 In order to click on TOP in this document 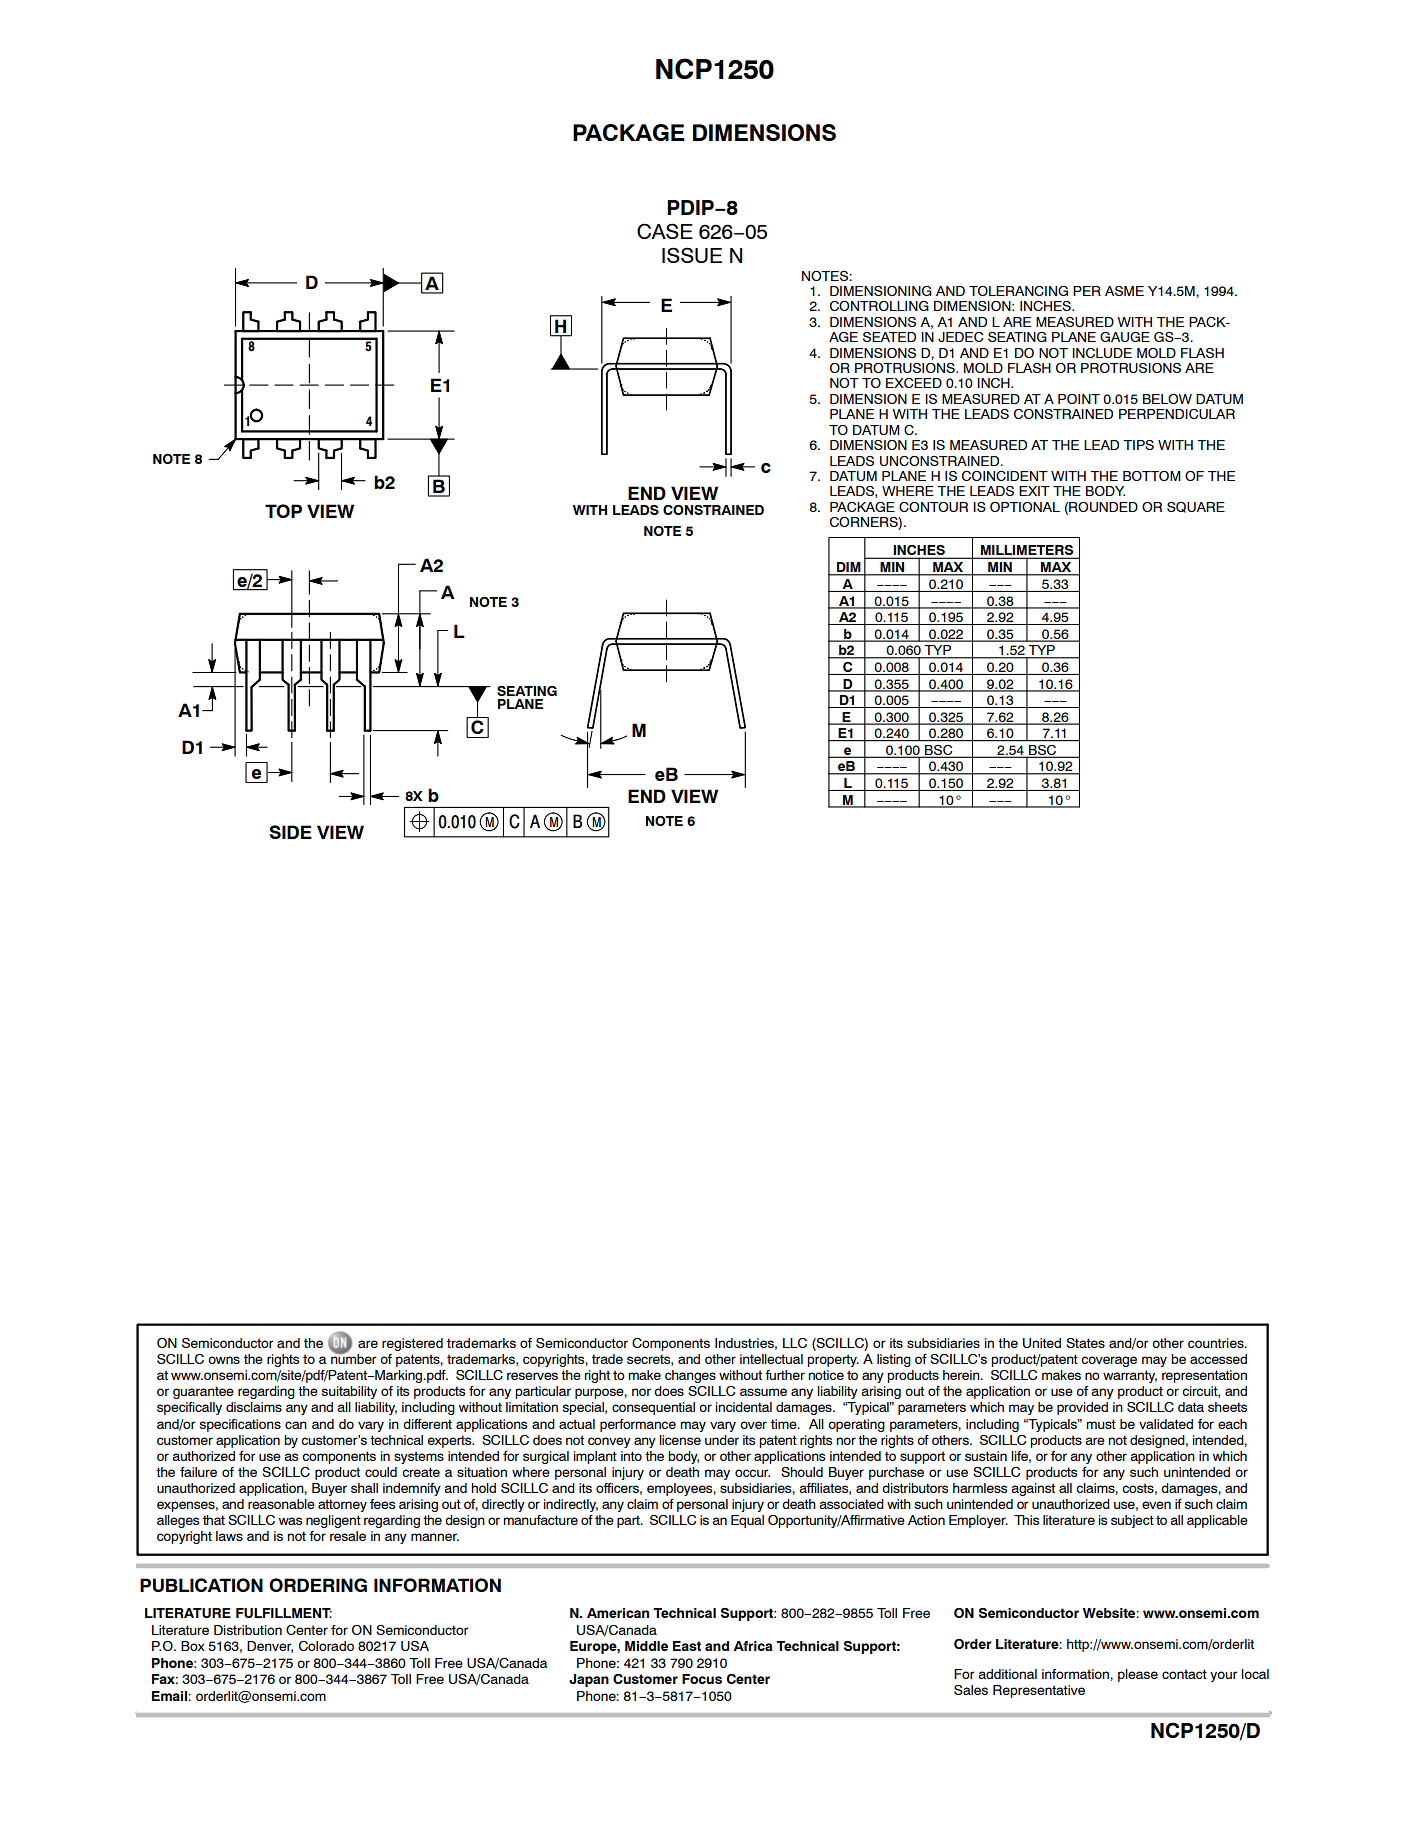, I will do `click(283, 511)`.
